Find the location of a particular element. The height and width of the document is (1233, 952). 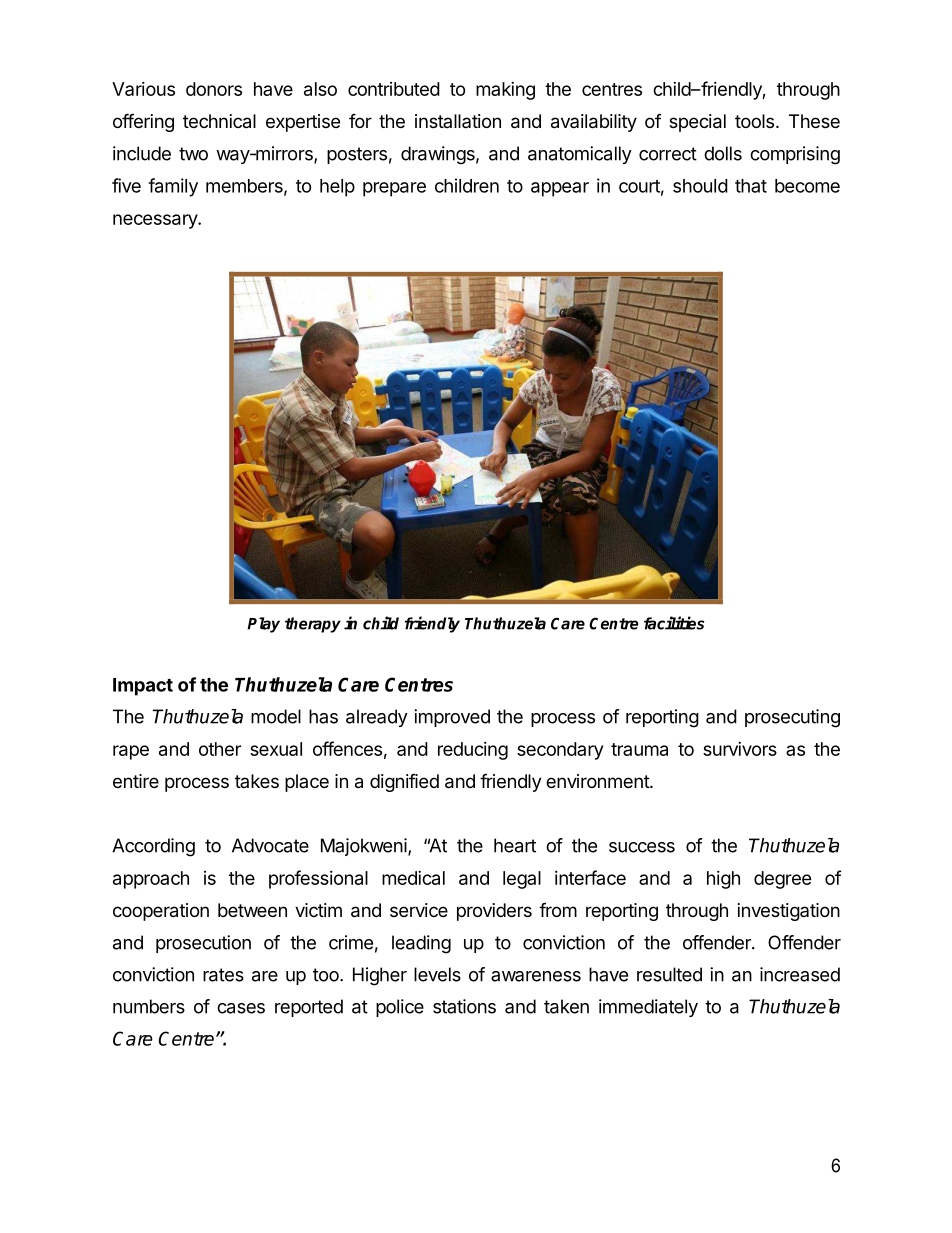

installation is located at coordinates (458, 121).
